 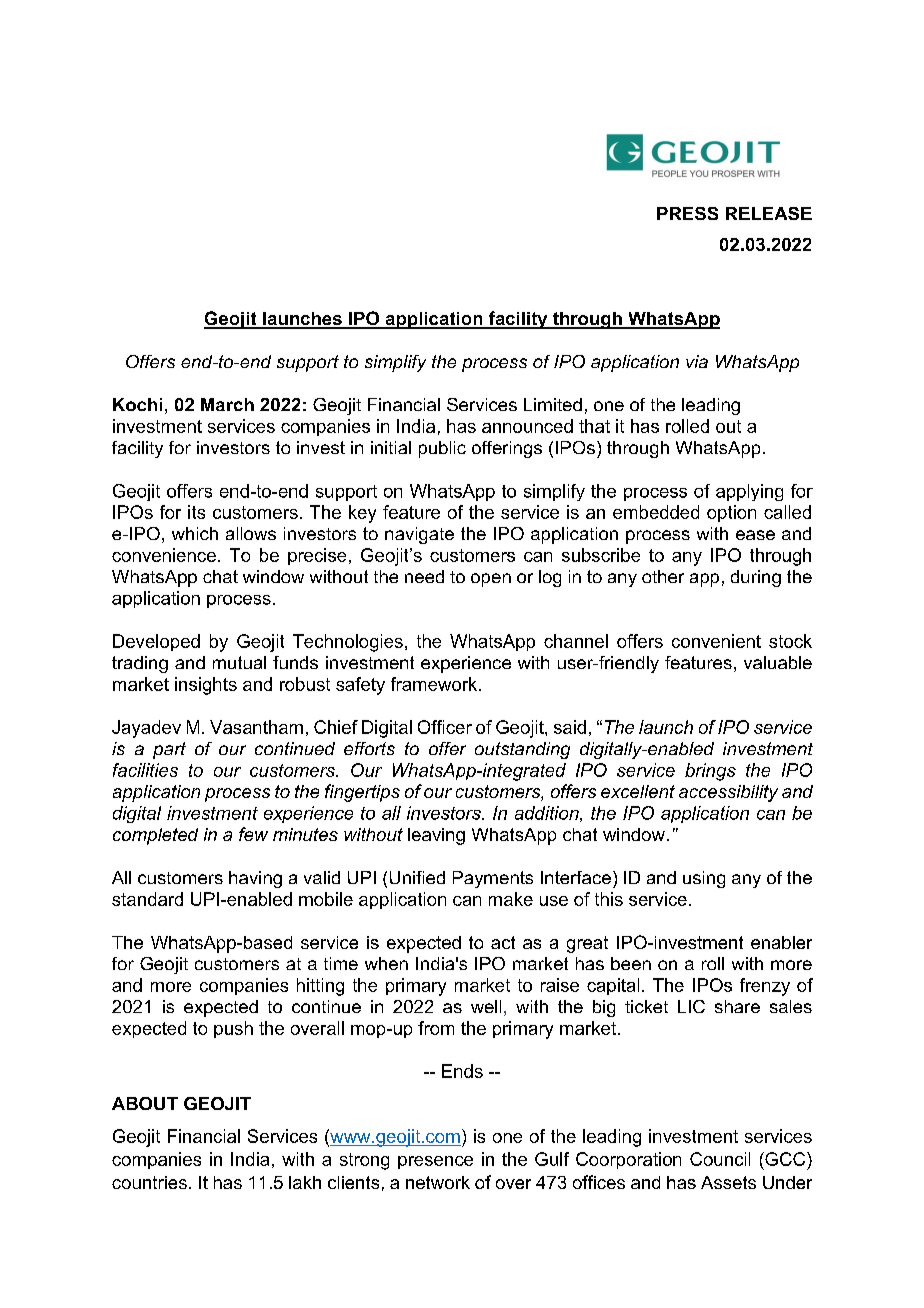 What do you see at coordinates (419, 535) in the screenshot?
I see `navigate` at bounding box center [419, 535].
